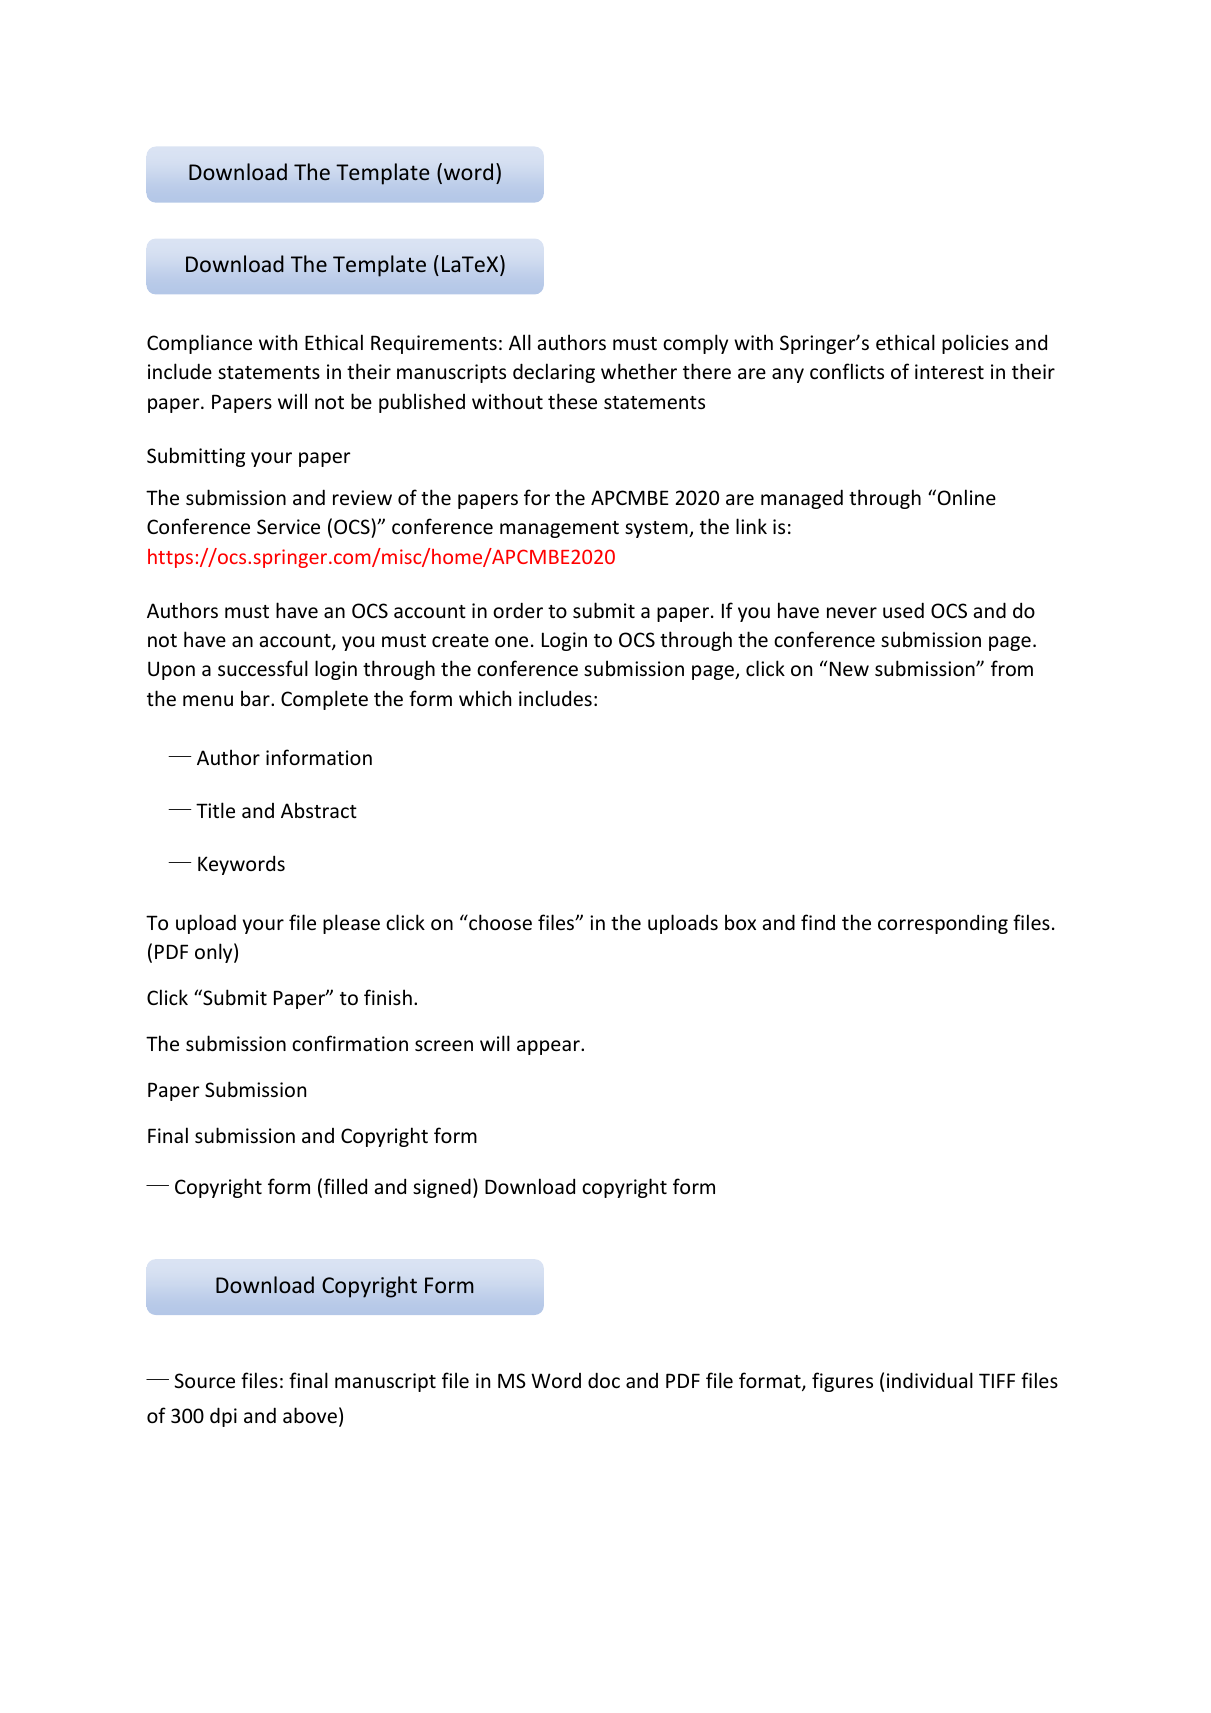 The image size is (1211, 1713). What do you see at coordinates (310, 1415) in the screenshot?
I see `above` at bounding box center [310, 1415].
